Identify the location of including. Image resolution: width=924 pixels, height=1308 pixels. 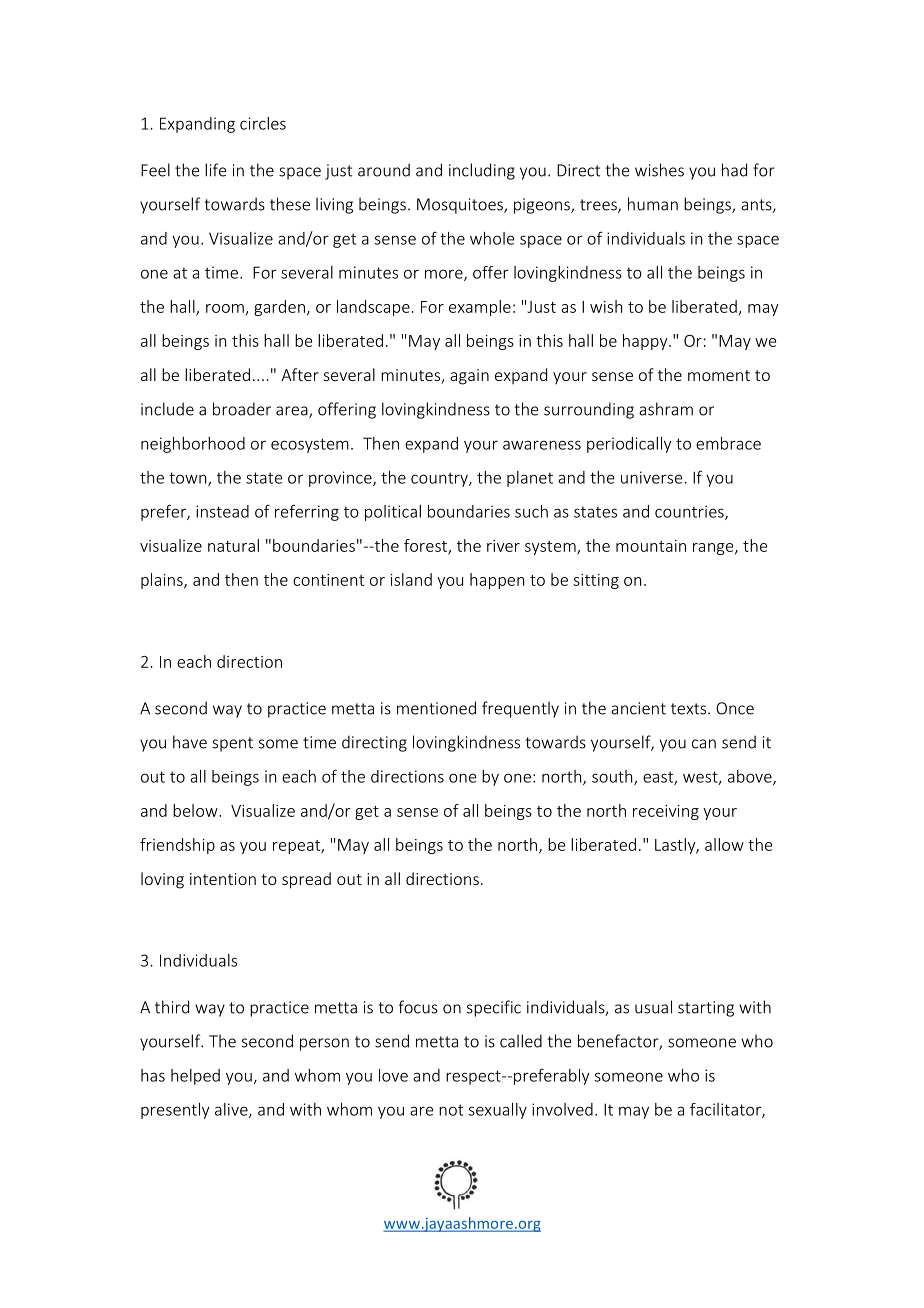
(482, 171).
